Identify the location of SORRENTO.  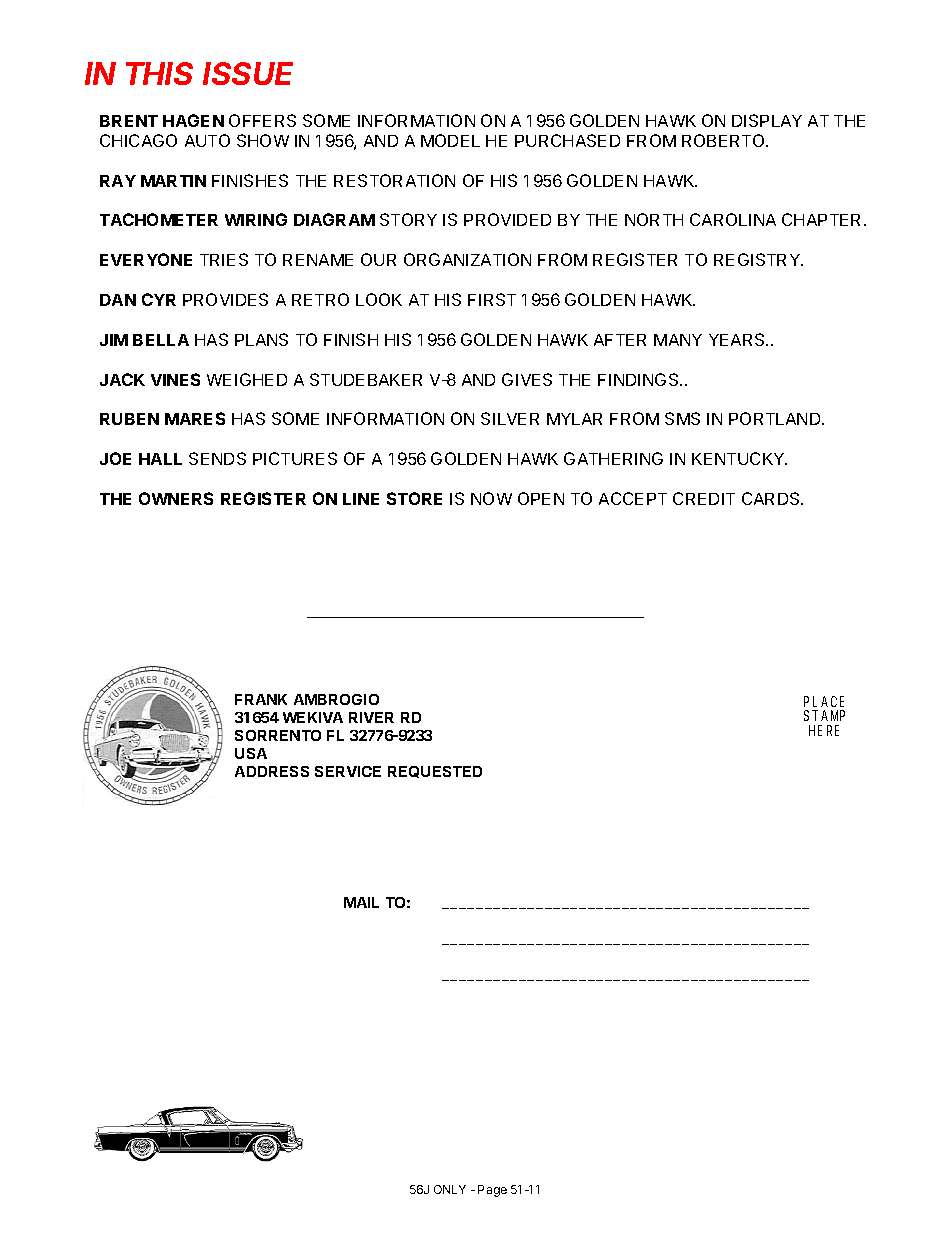
(278, 735).
